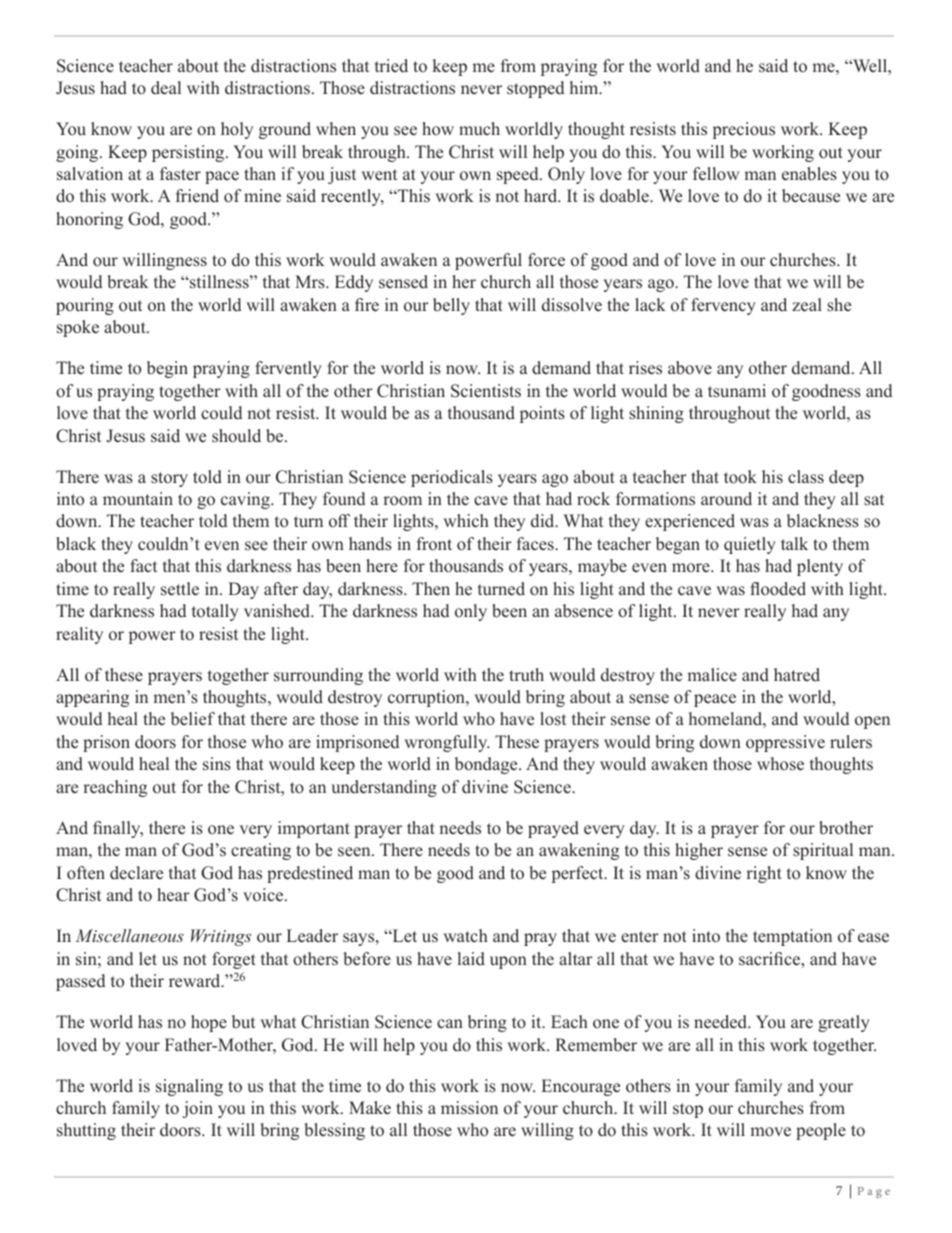 The height and width of the screenshot is (1233, 952). What do you see at coordinates (189, 1087) in the screenshot?
I see `signaling` at bounding box center [189, 1087].
